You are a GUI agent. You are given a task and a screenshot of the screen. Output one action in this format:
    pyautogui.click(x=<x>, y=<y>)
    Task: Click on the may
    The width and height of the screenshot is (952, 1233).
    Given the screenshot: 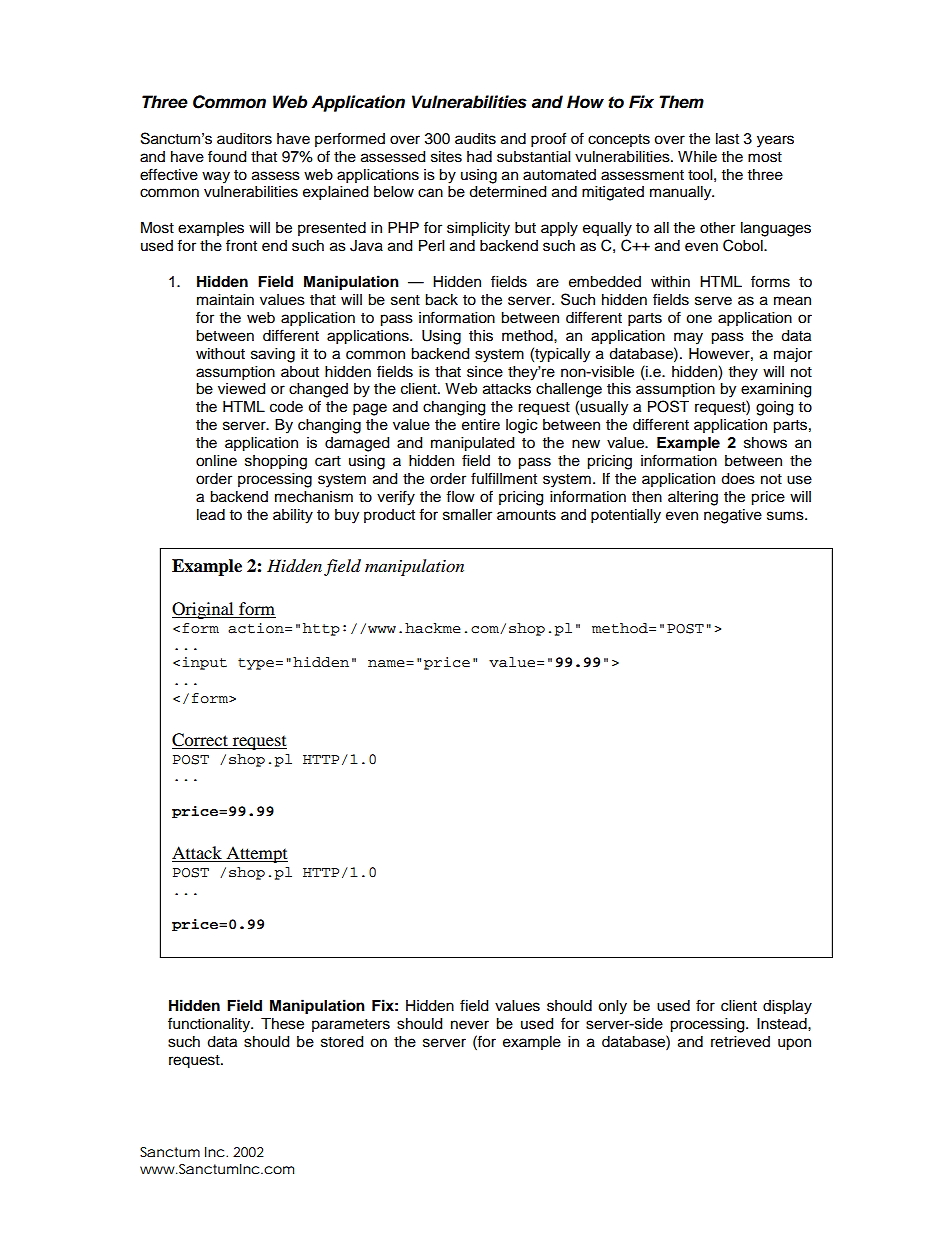 What is the action you would take?
    pyautogui.click(x=688, y=338)
